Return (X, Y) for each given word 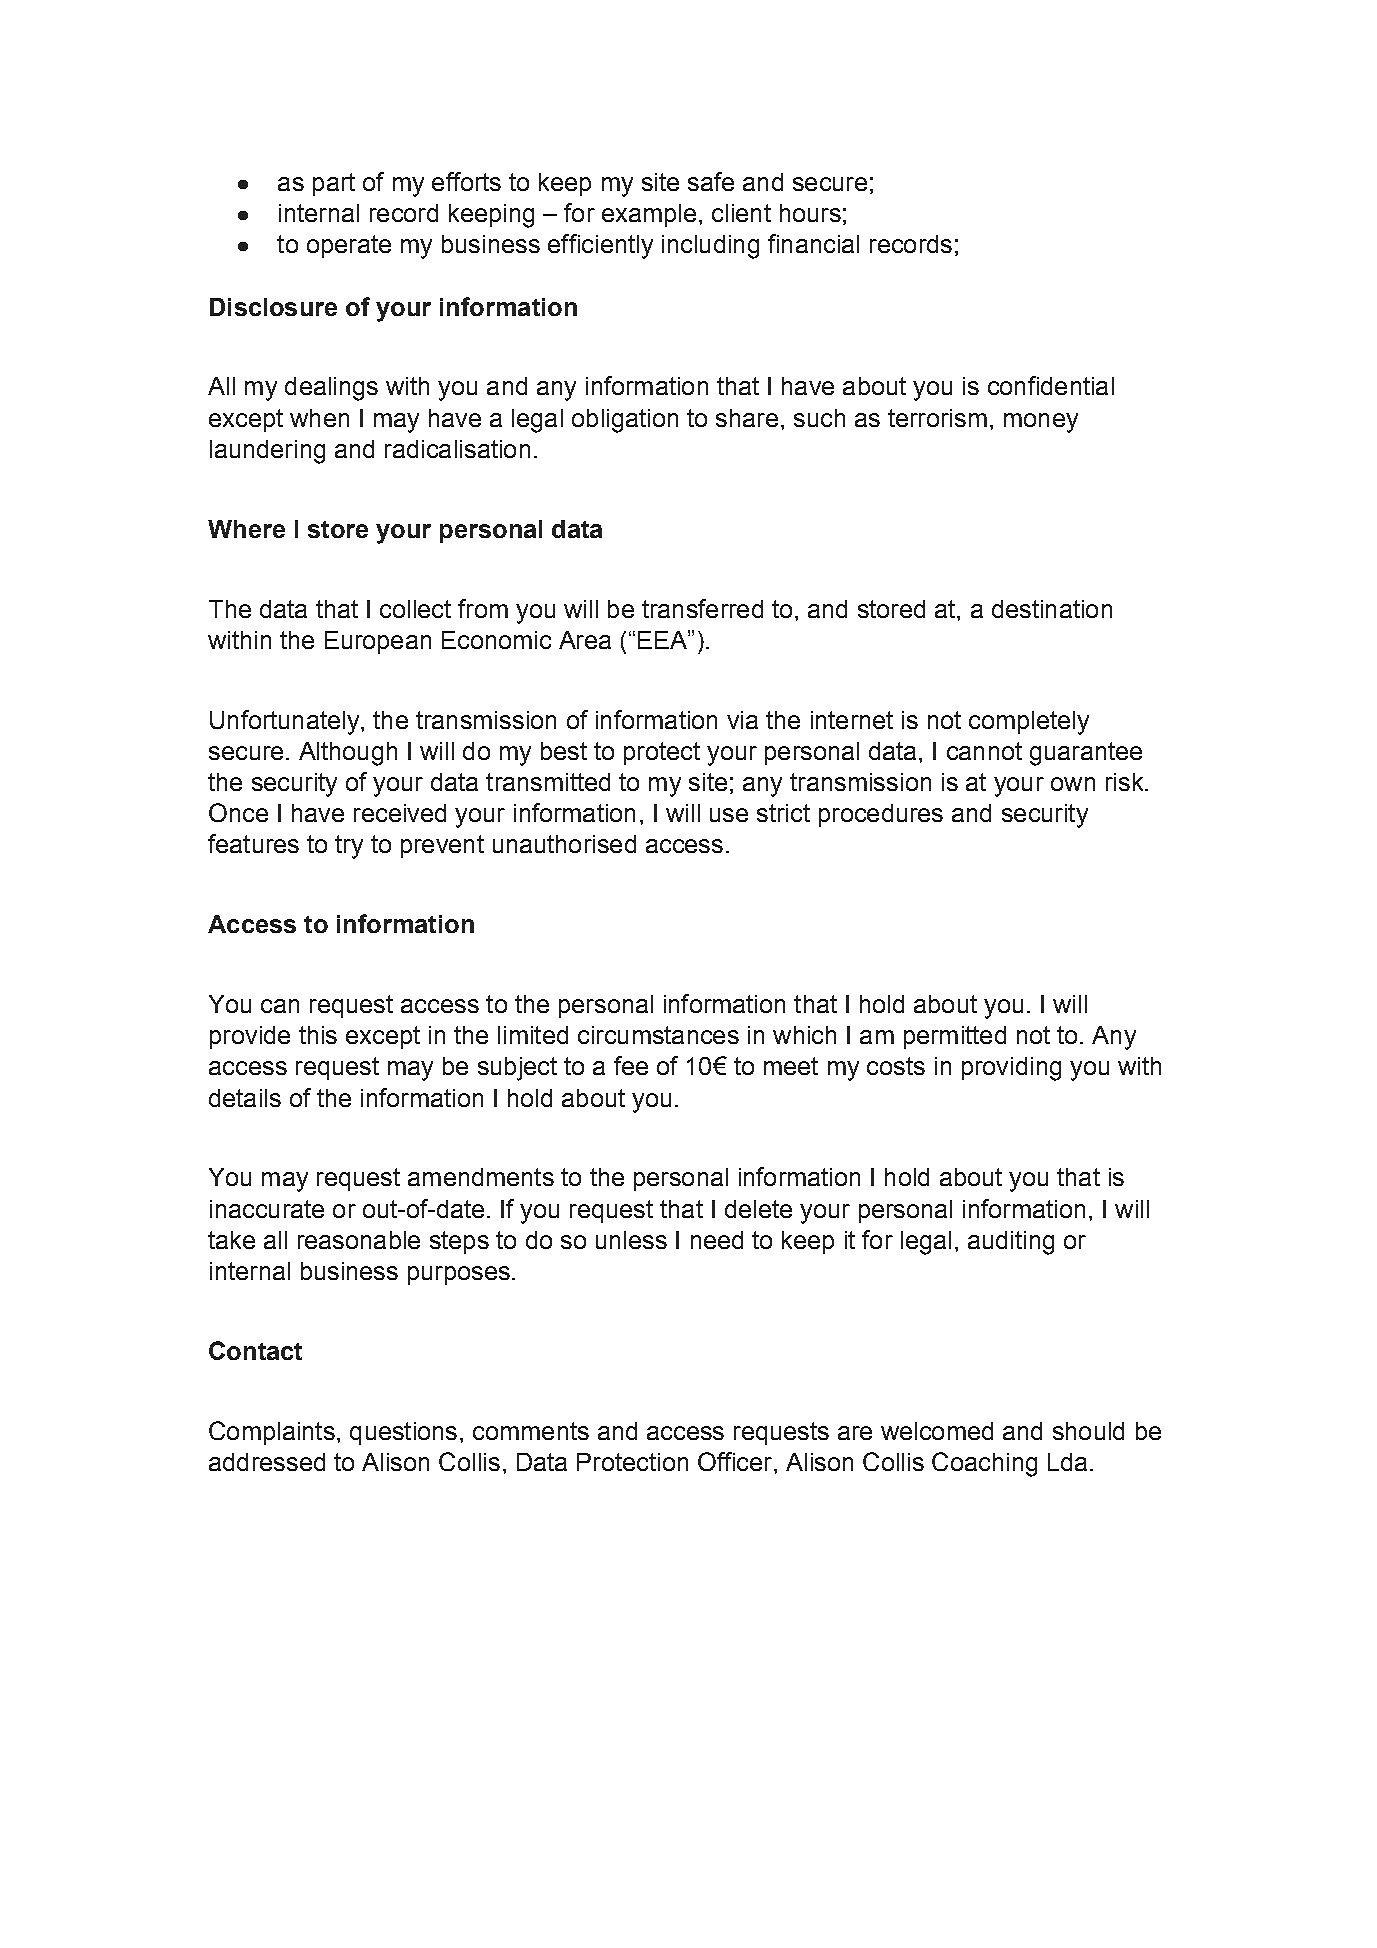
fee (631, 1065)
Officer (736, 1461)
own (1073, 784)
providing (1011, 1069)
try (349, 847)
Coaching (984, 1464)
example (649, 215)
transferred (702, 608)
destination (1052, 609)
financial (813, 243)
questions (403, 1433)
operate (349, 246)
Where (246, 529)
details (245, 1098)
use (729, 815)
